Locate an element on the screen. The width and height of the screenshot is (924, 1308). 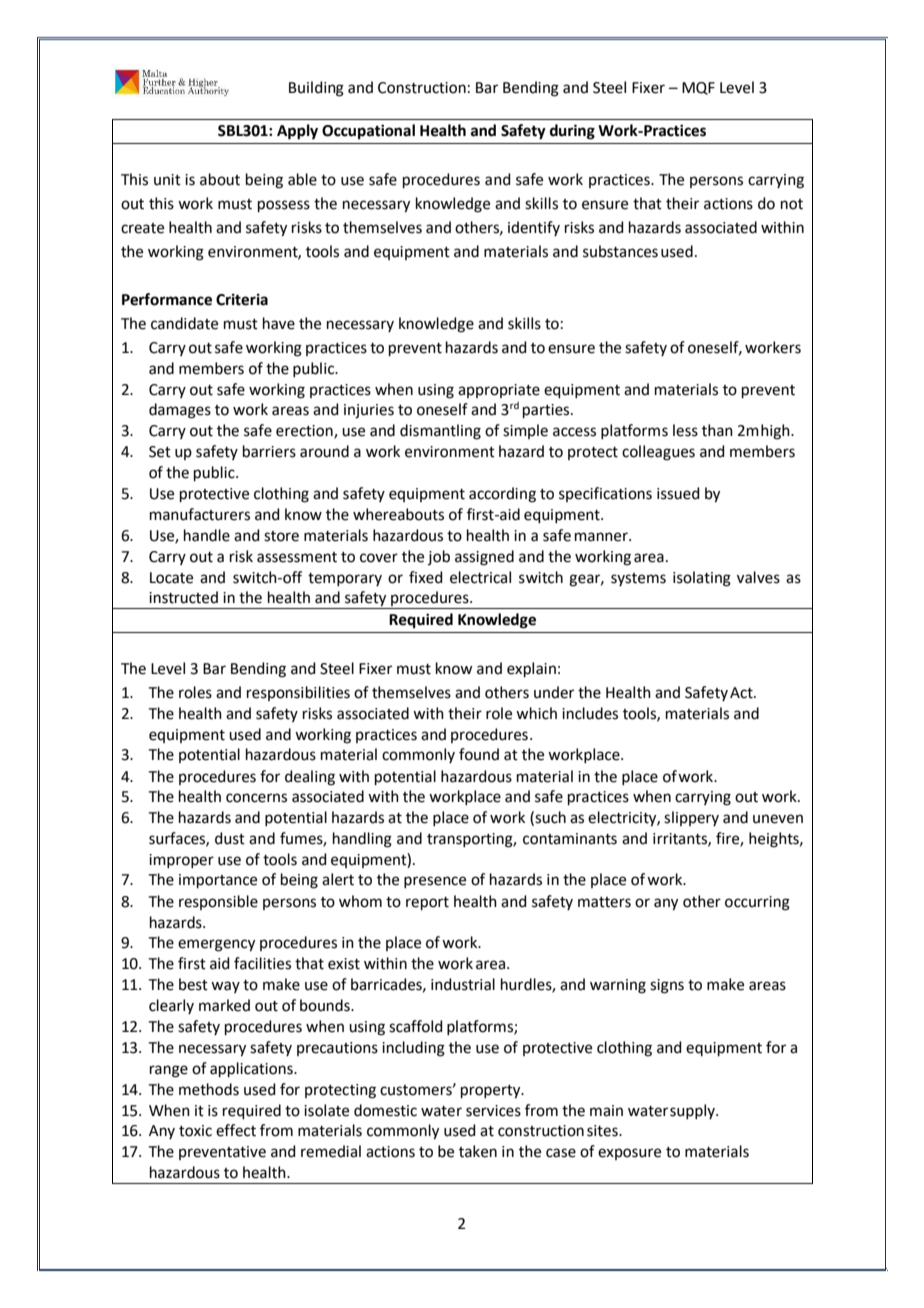
exposure is located at coordinates (629, 1154).
